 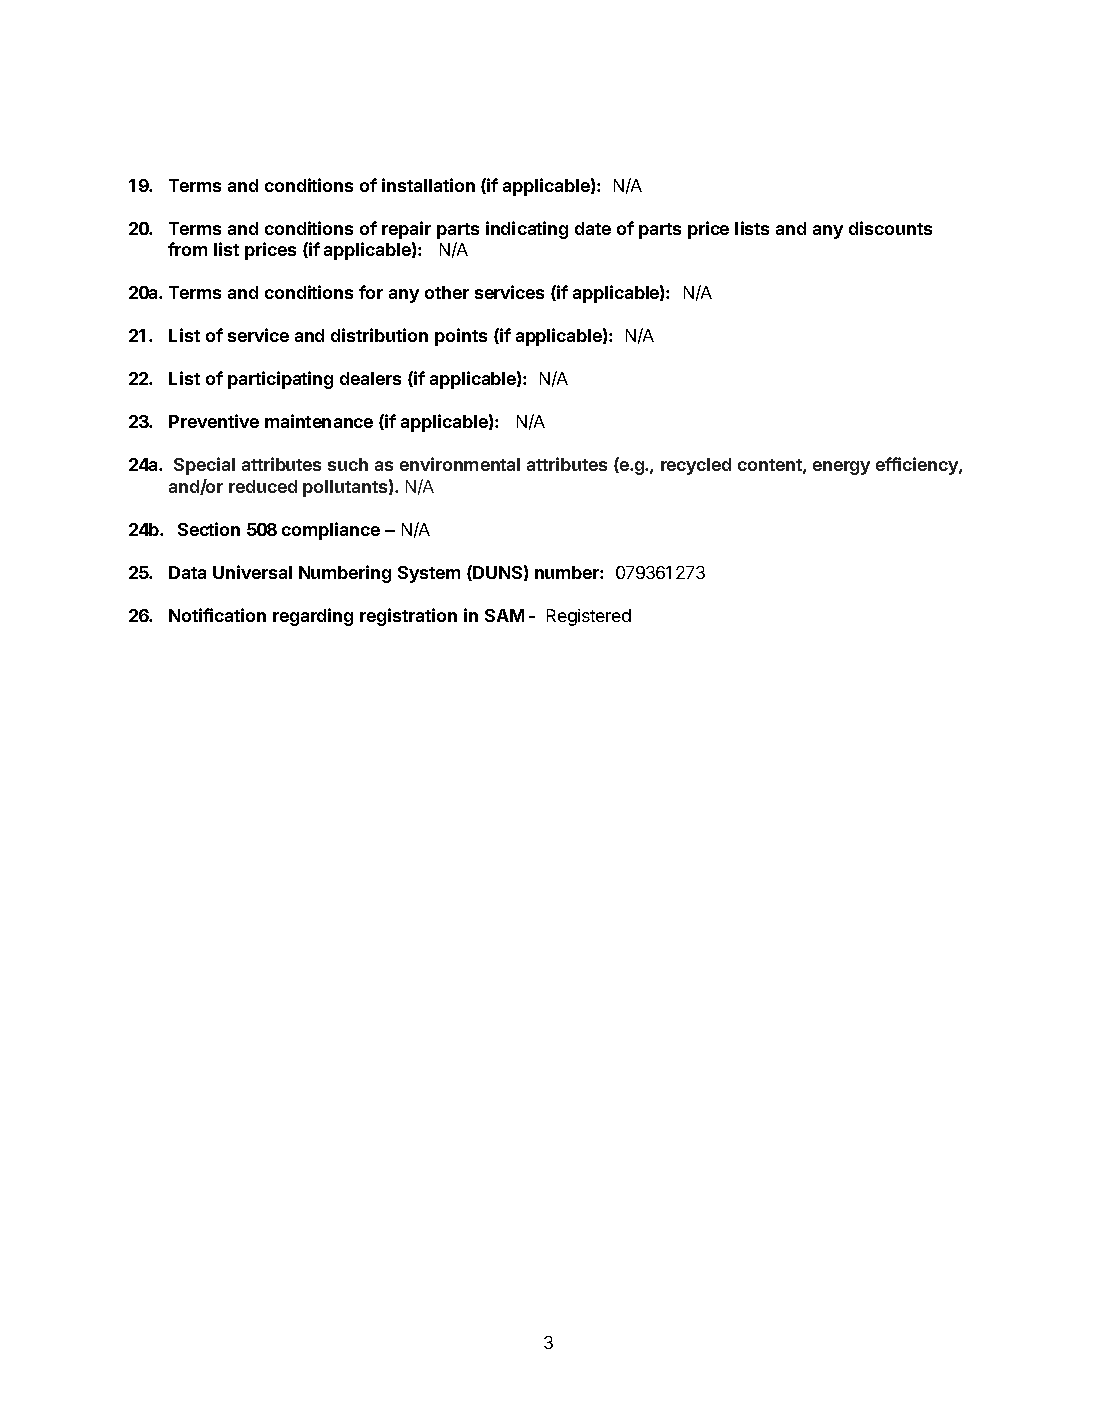 I want to click on indicating, so click(x=527, y=230).
